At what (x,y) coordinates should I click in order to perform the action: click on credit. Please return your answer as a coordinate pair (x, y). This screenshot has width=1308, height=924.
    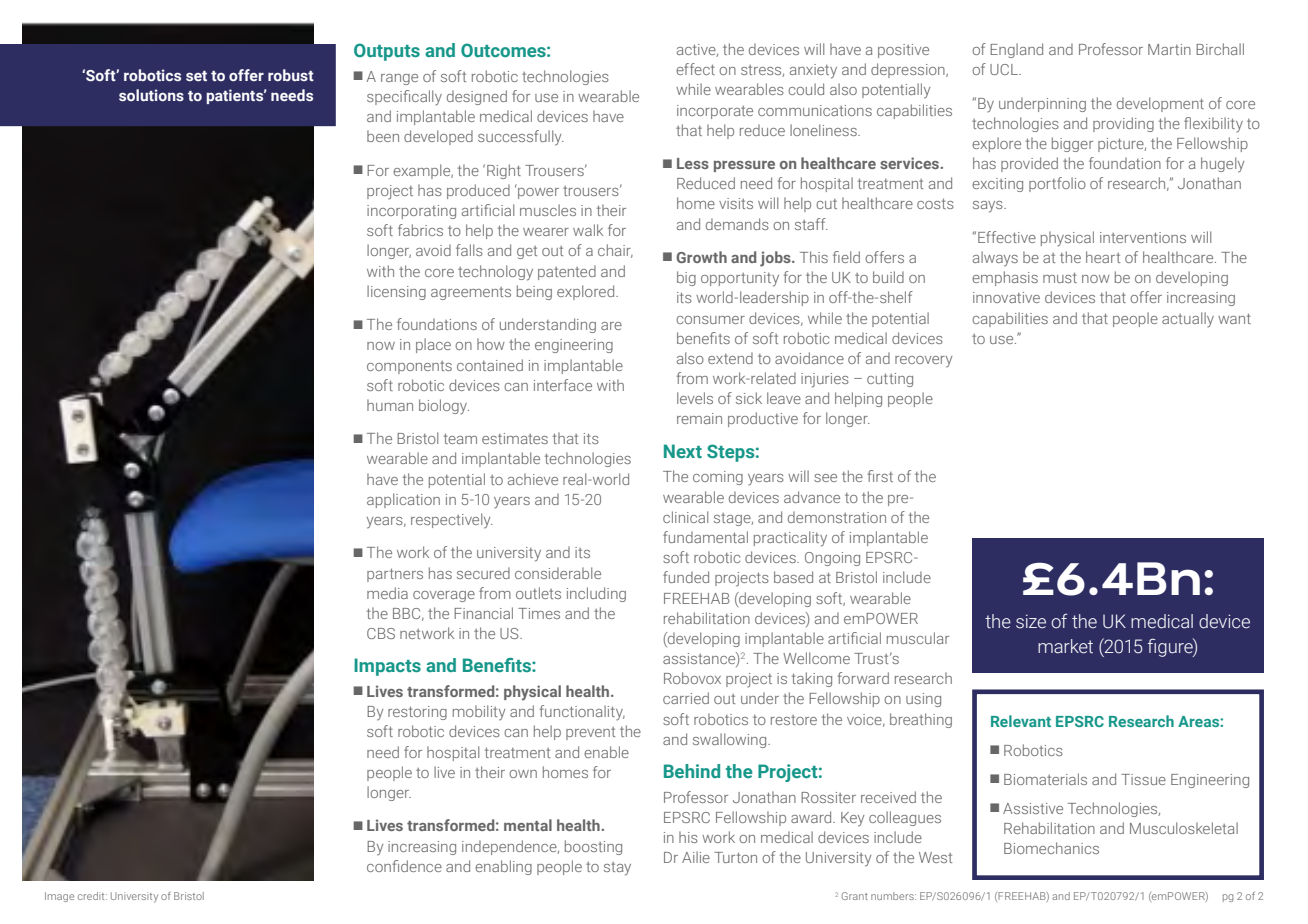
    Looking at the image, I should click on (92, 896).
